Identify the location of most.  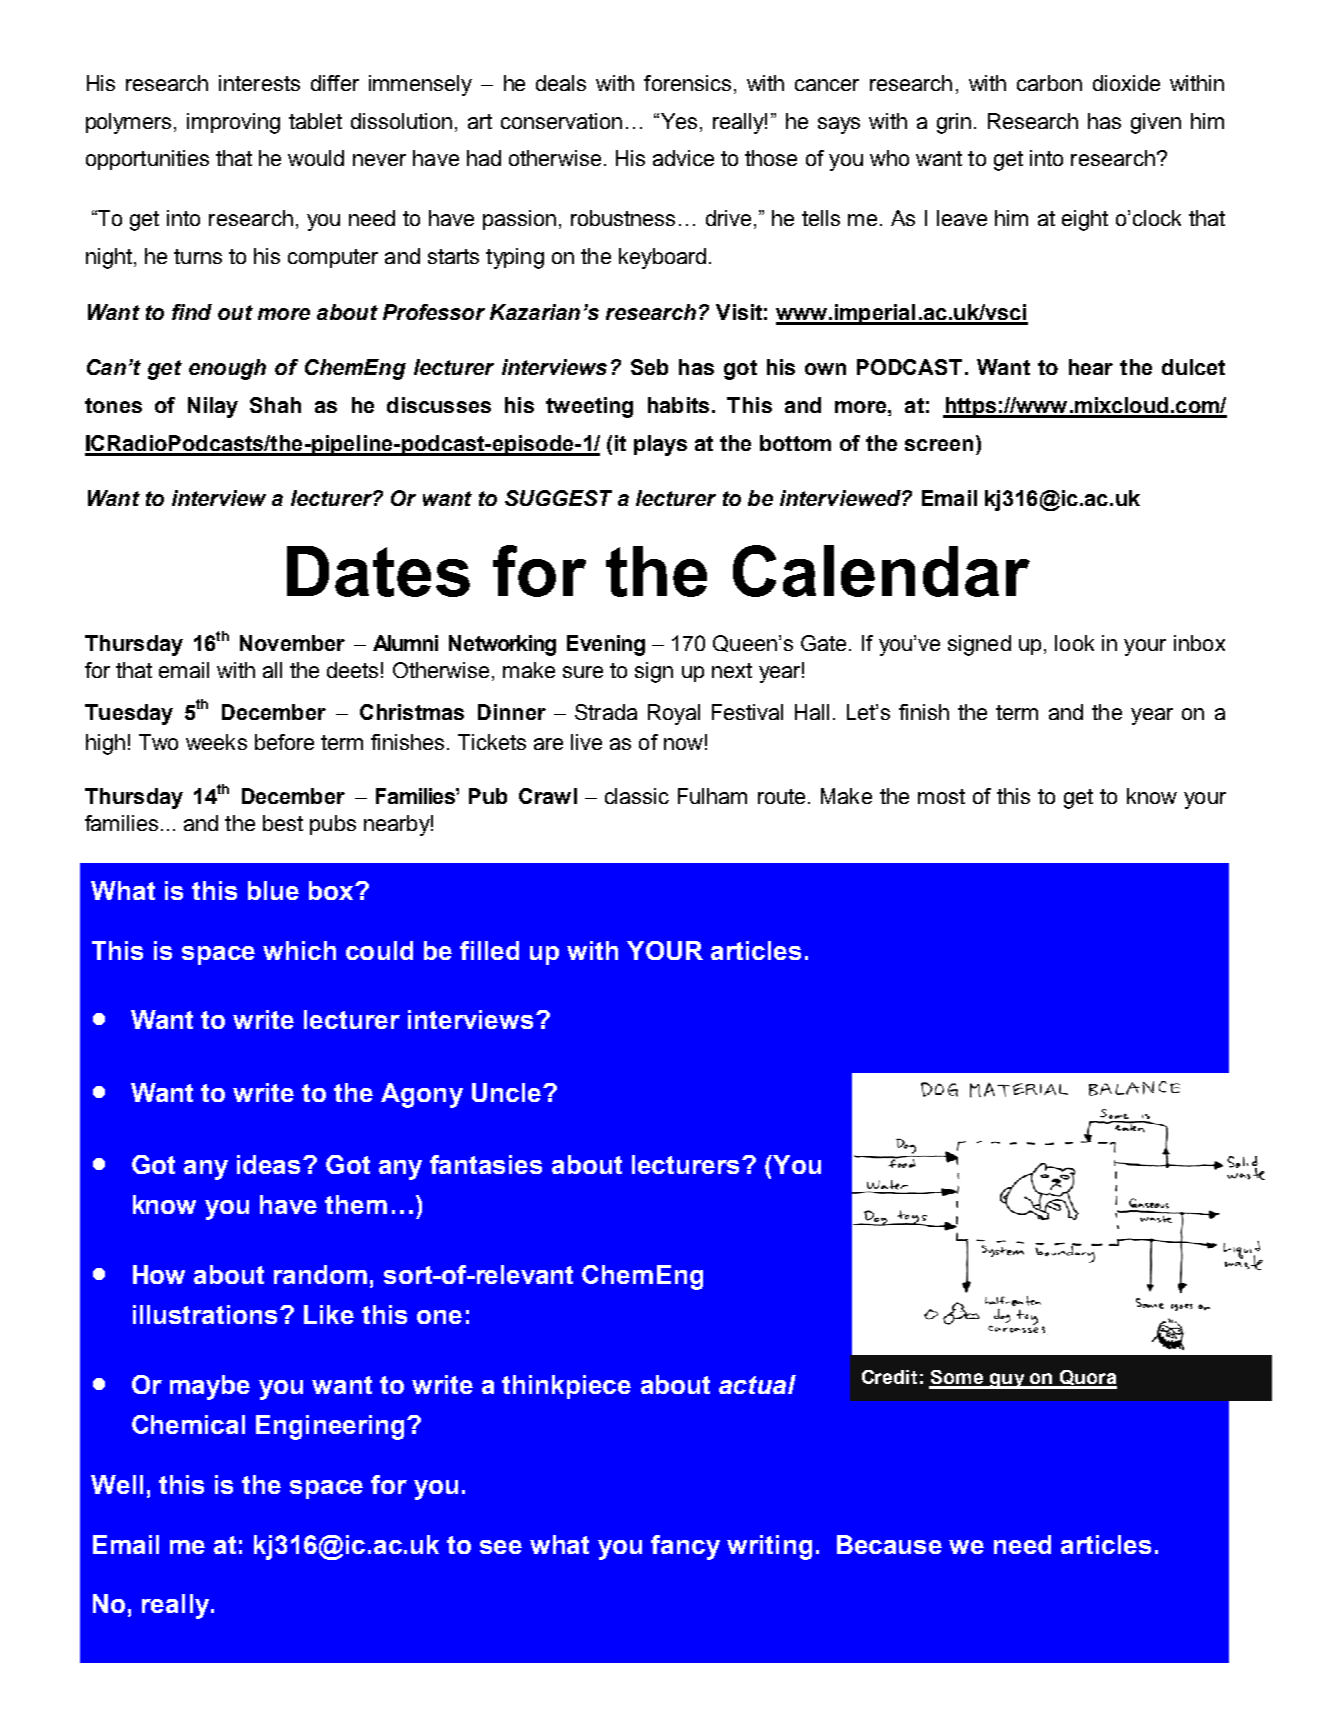
(941, 796).
